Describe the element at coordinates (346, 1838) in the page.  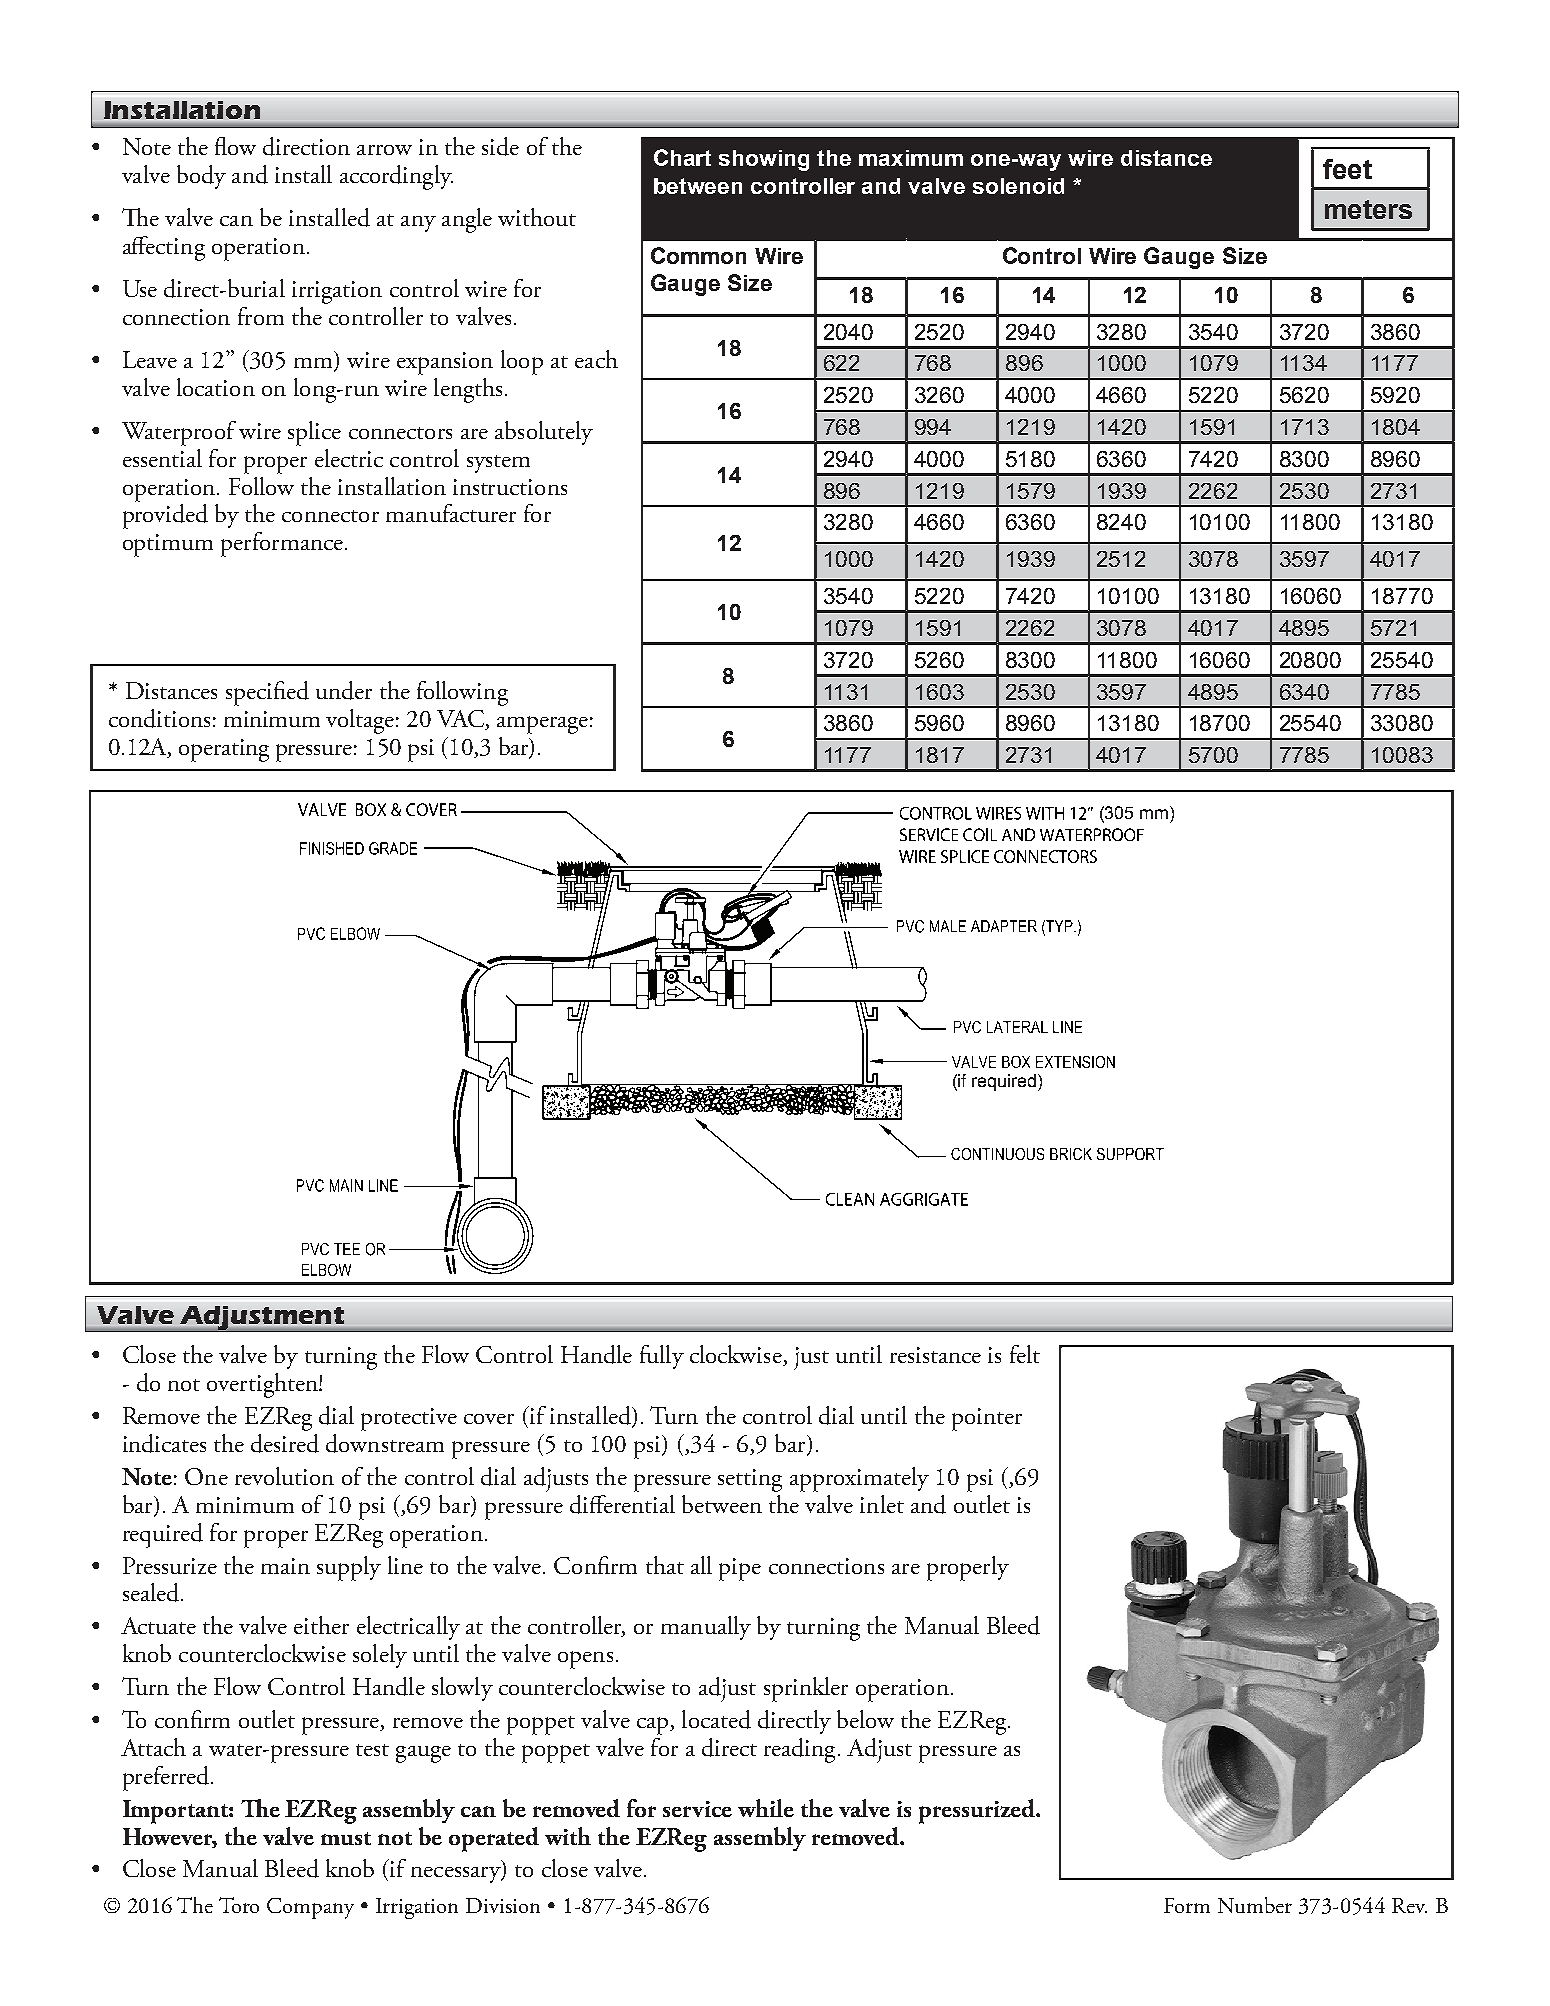
I see `must` at that location.
